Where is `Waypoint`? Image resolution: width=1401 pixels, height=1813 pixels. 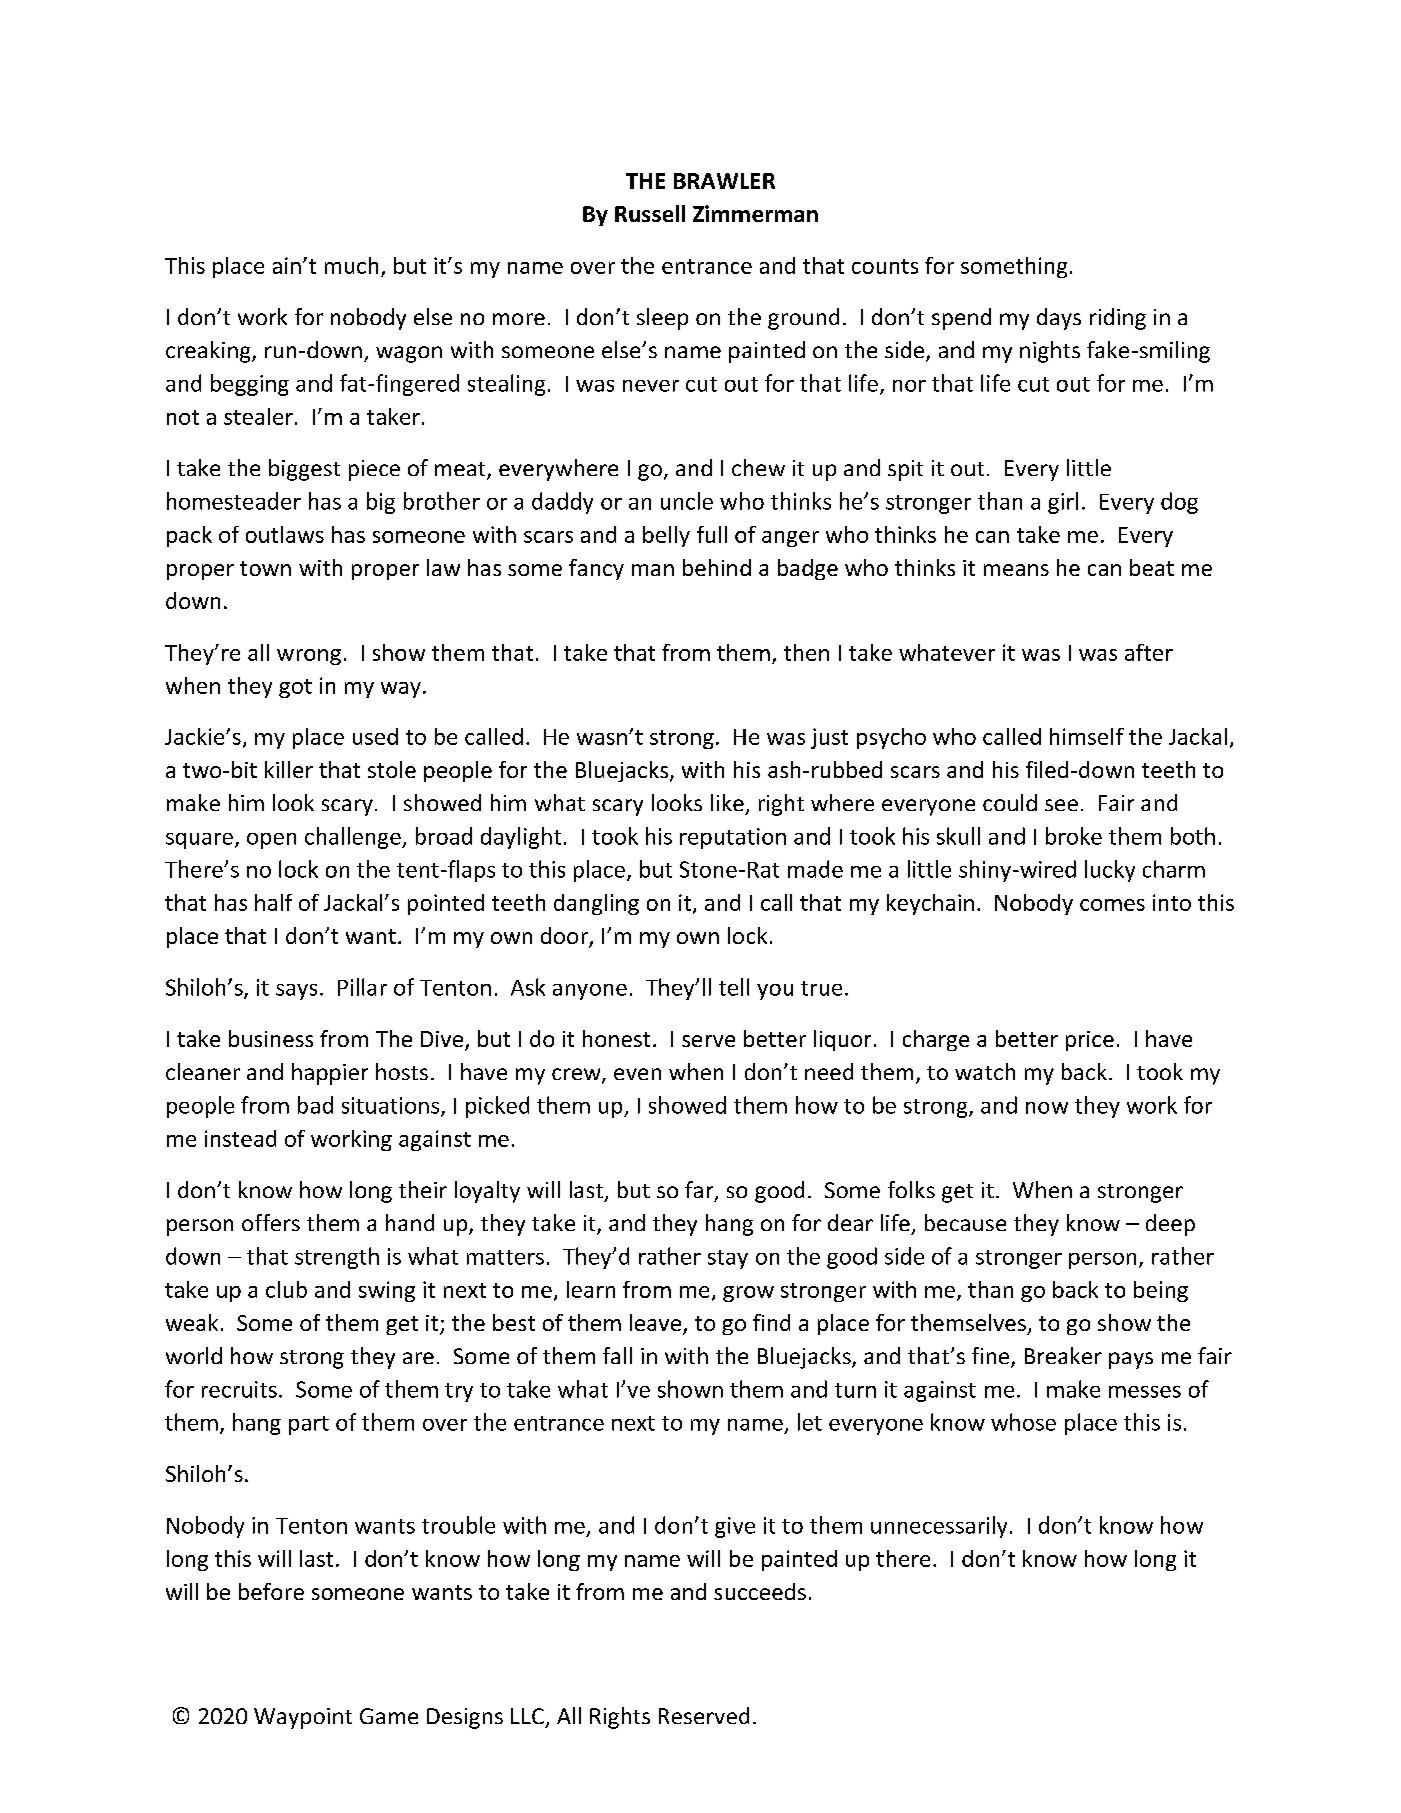 Waypoint is located at coordinates (303, 1718).
